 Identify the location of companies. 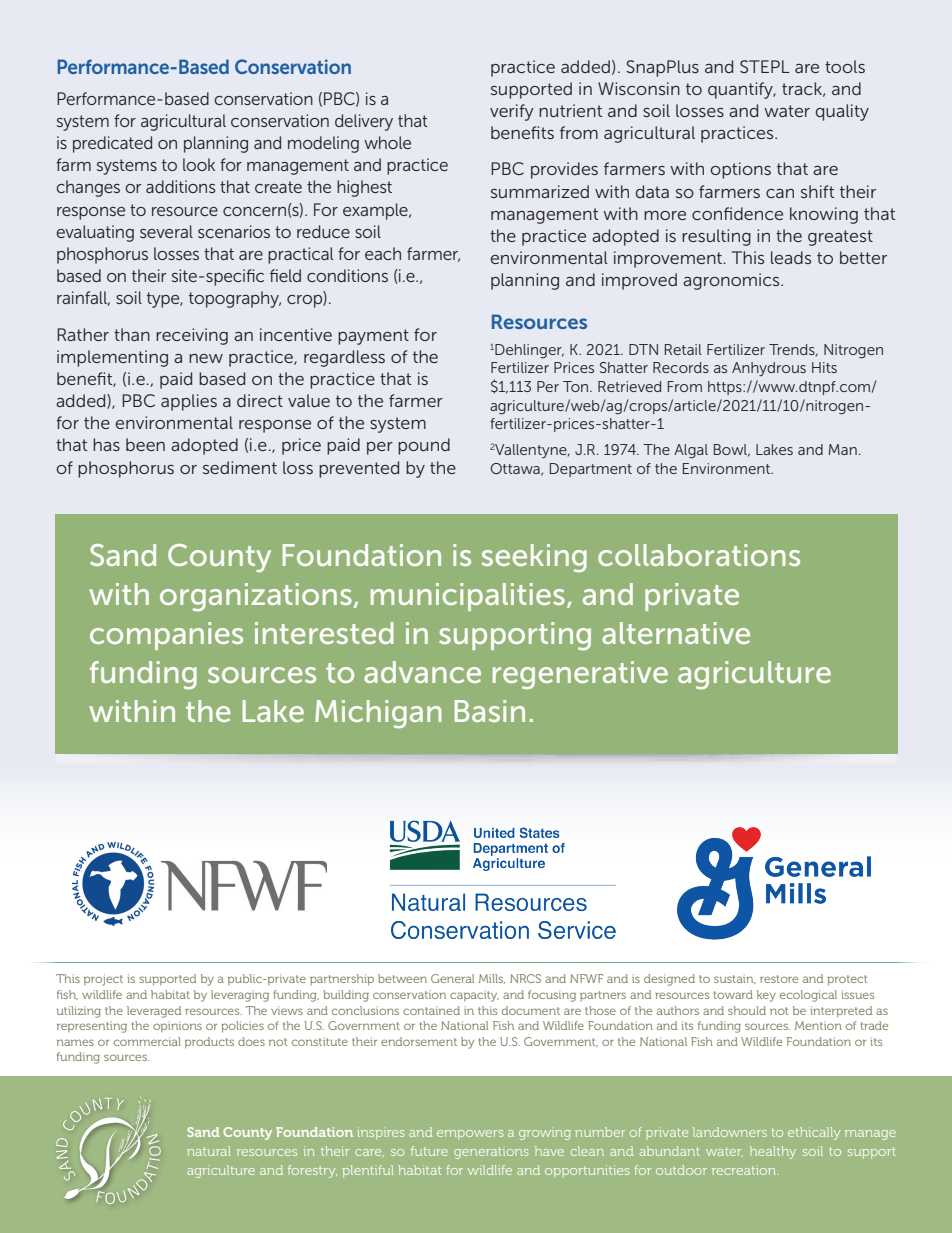
(166, 636).
